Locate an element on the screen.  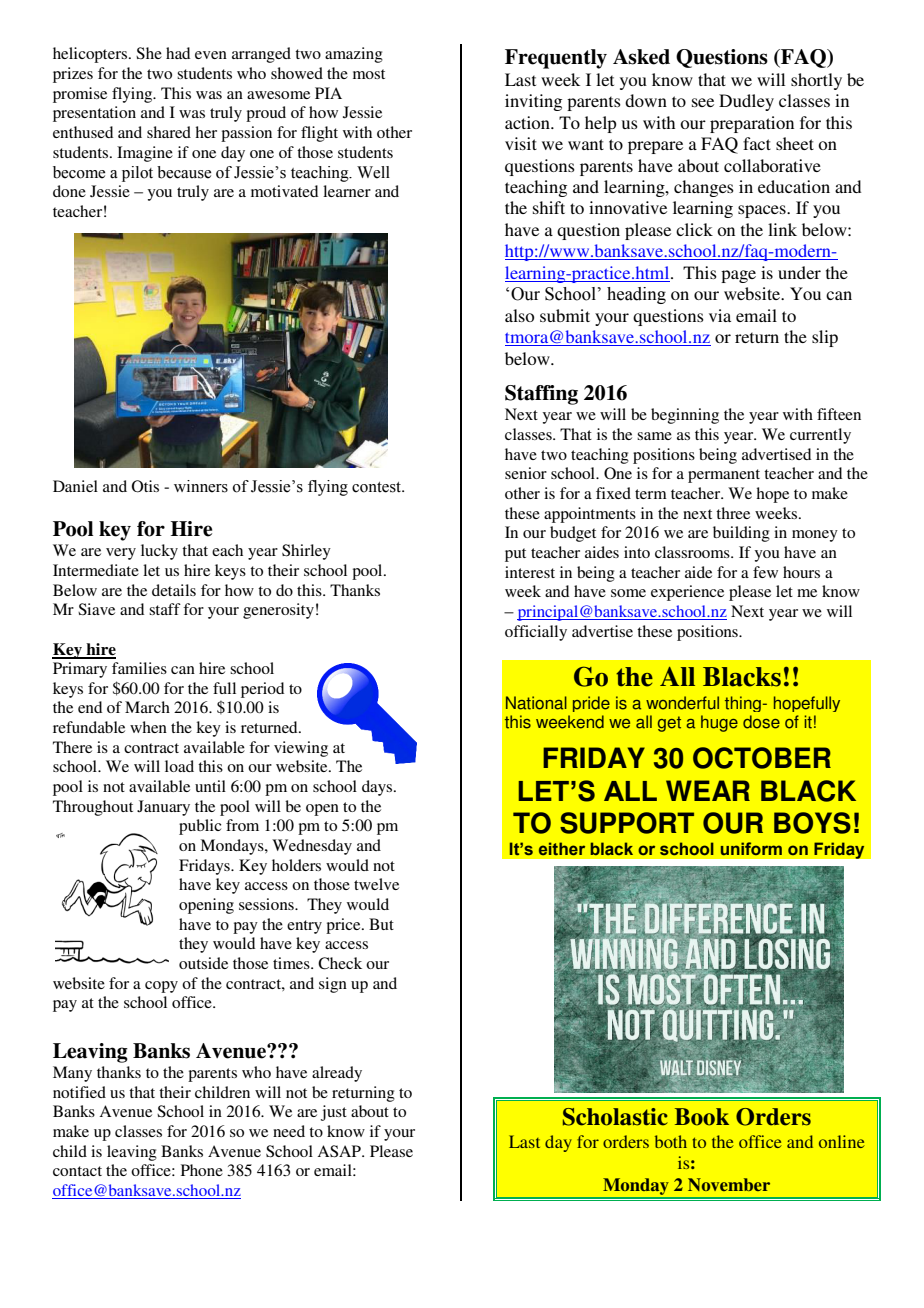
inviting is located at coordinates (533, 102).
